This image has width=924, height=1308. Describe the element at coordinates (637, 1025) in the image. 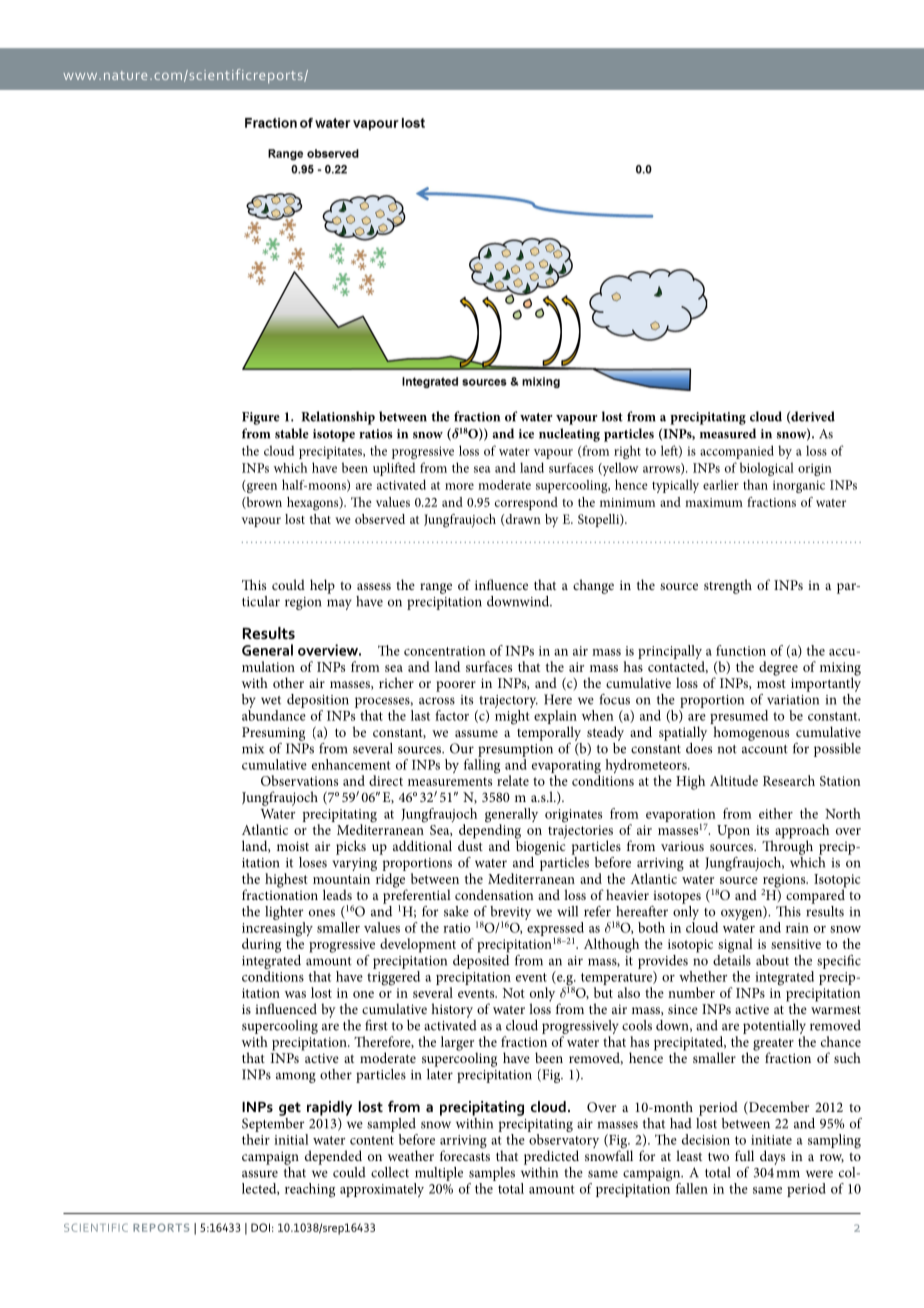

I see `cools` at that location.
